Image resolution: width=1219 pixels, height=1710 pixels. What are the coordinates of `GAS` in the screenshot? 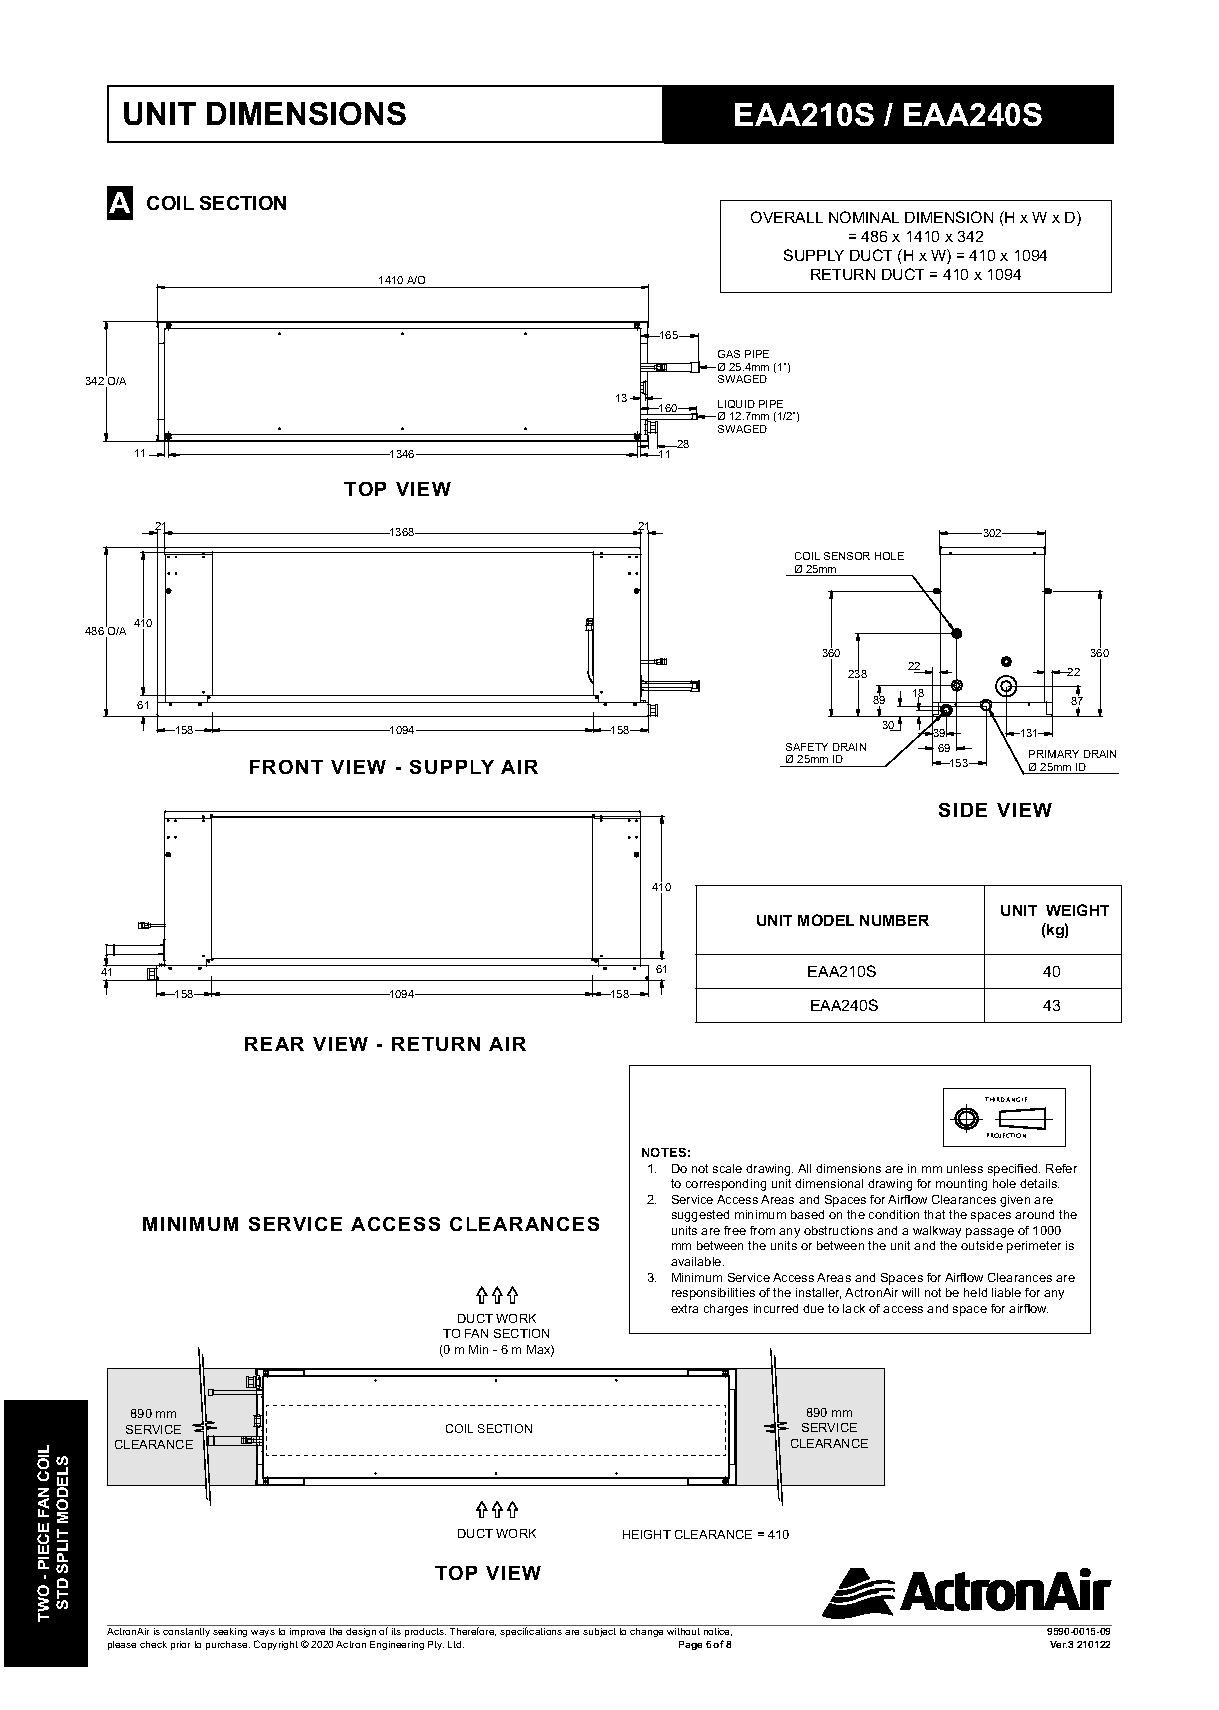 It's located at (729, 354).
